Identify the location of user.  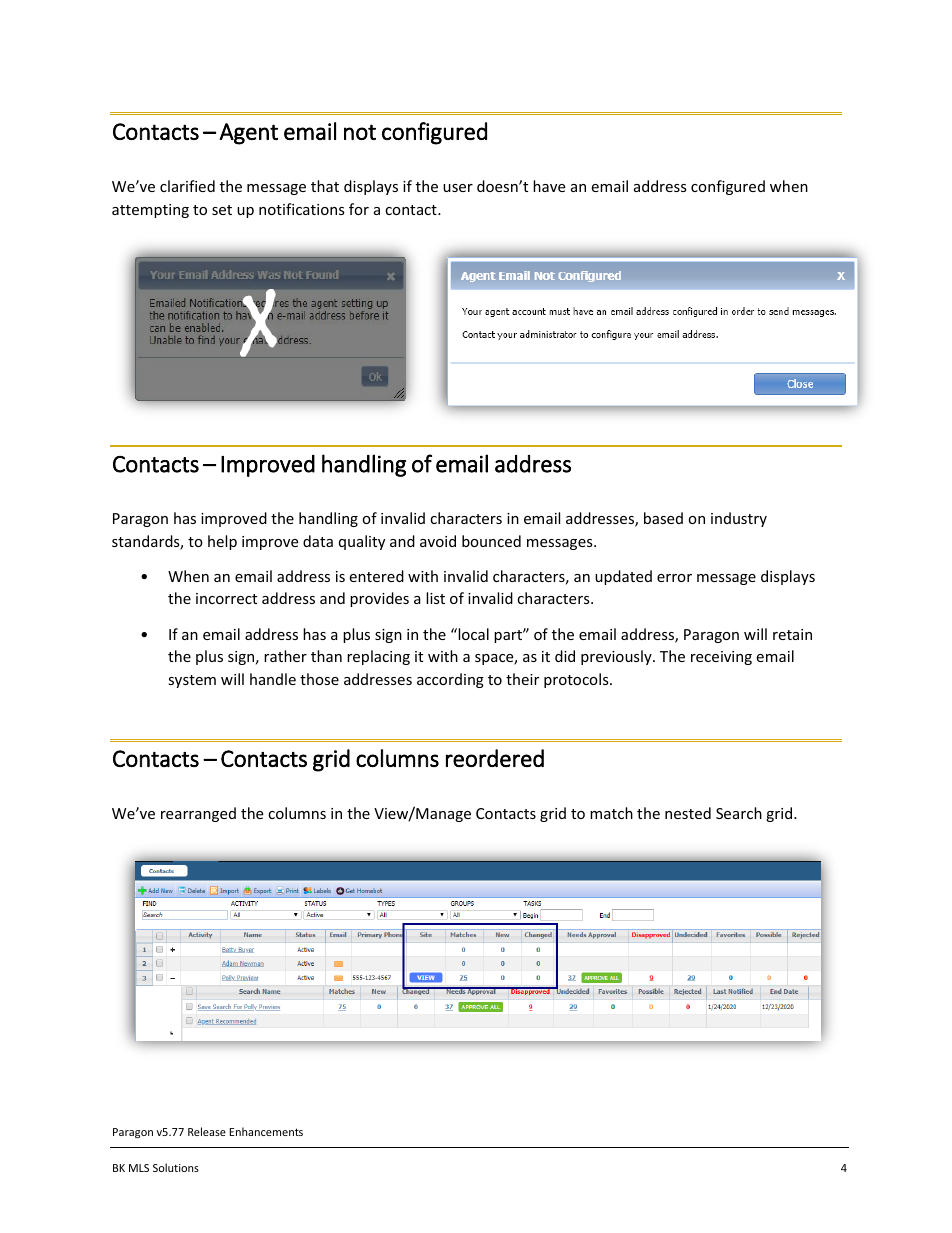
(458, 188).
